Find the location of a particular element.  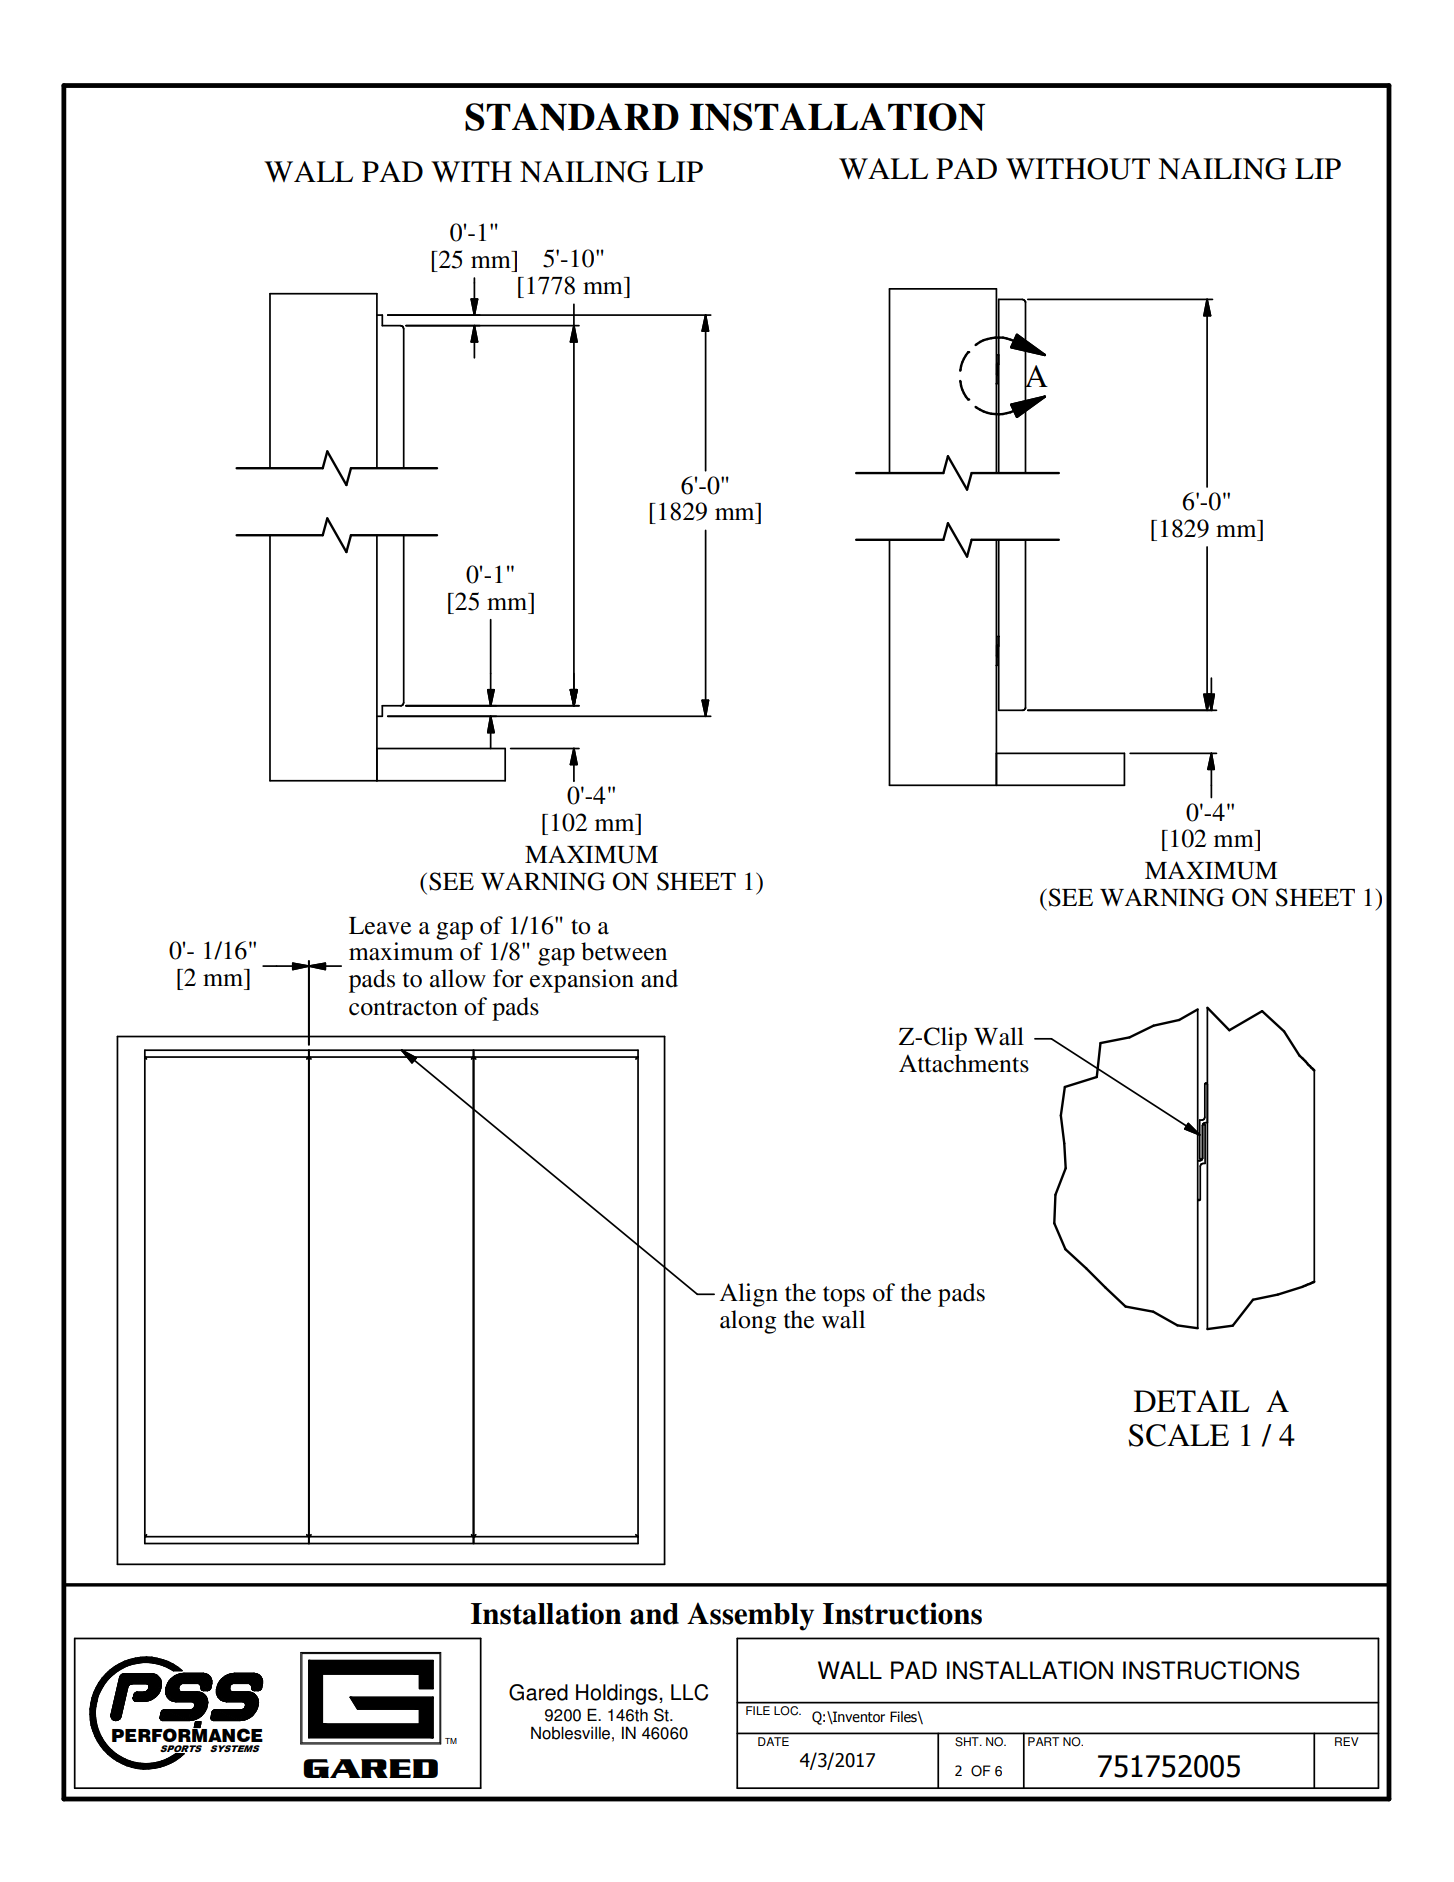

DETAIL is located at coordinates (1191, 1401).
